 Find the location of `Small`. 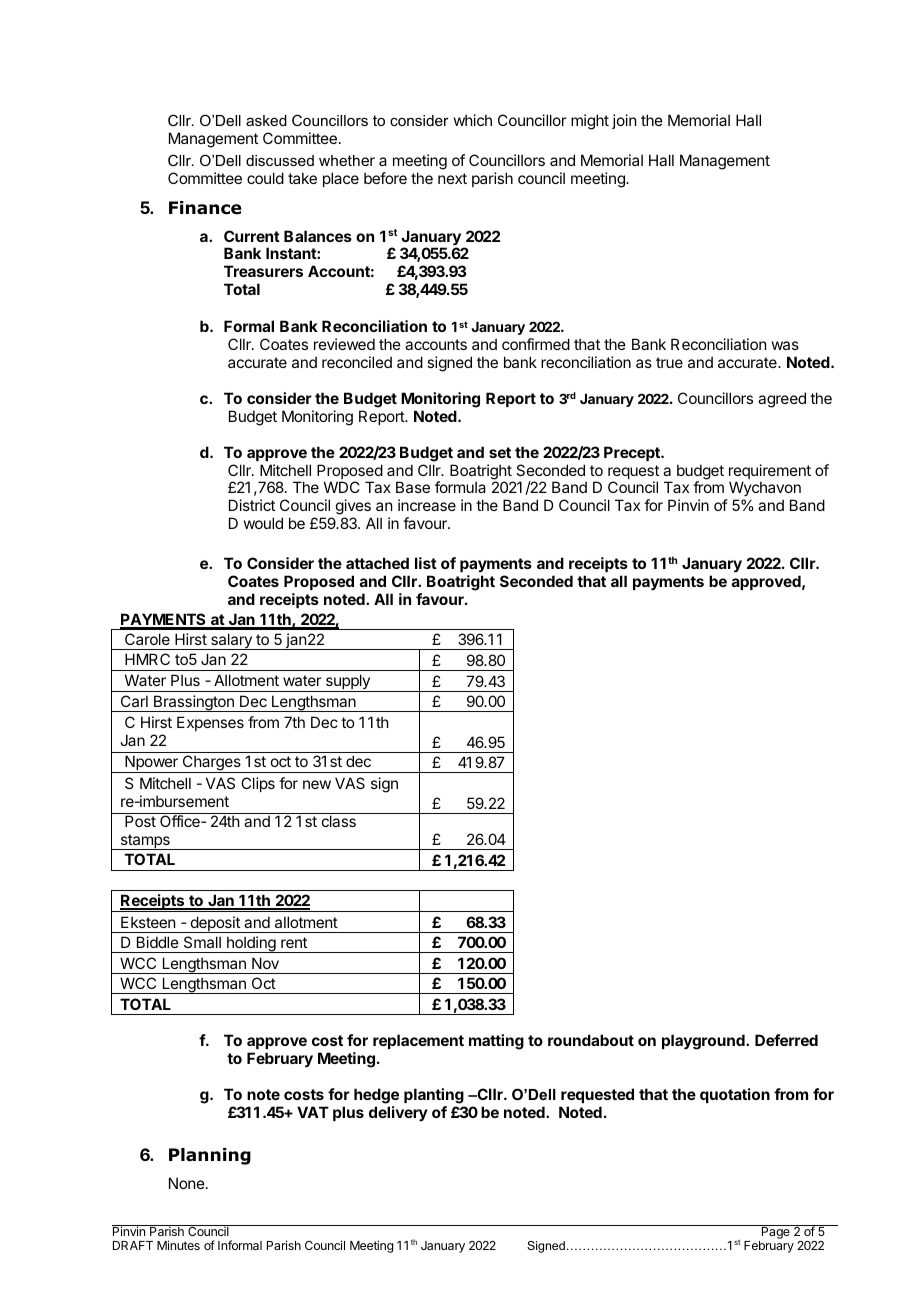

Small is located at coordinates (202, 942).
